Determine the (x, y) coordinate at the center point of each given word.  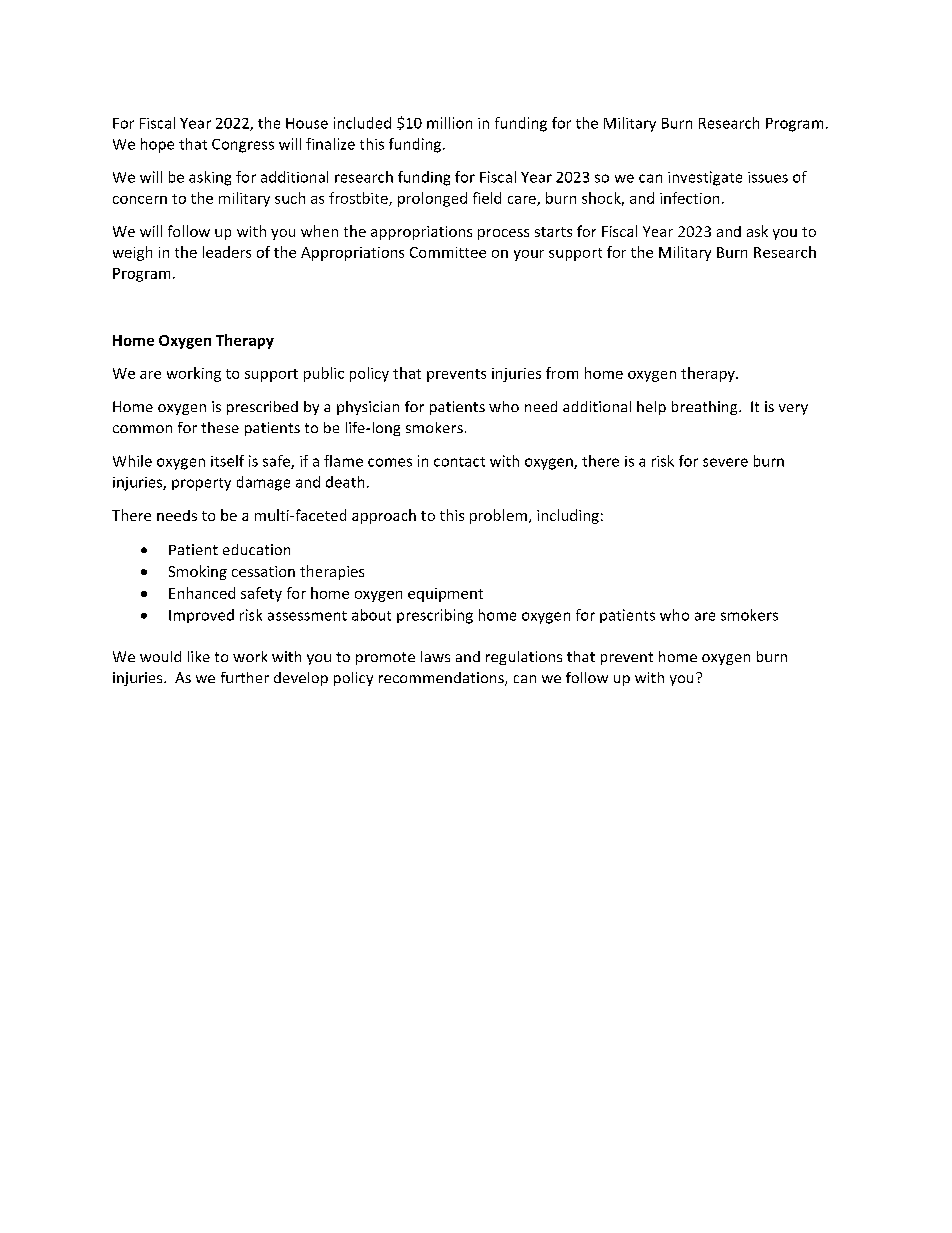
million (449, 123)
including (568, 516)
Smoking (198, 572)
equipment (445, 595)
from (562, 373)
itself (227, 461)
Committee (448, 252)
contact (459, 462)
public (324, 374)
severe (725, 462)
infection (689, 198)
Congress (243, 146)
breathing (706, 408)
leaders (227, 252)
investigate (705, 178)
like (199, 656)
